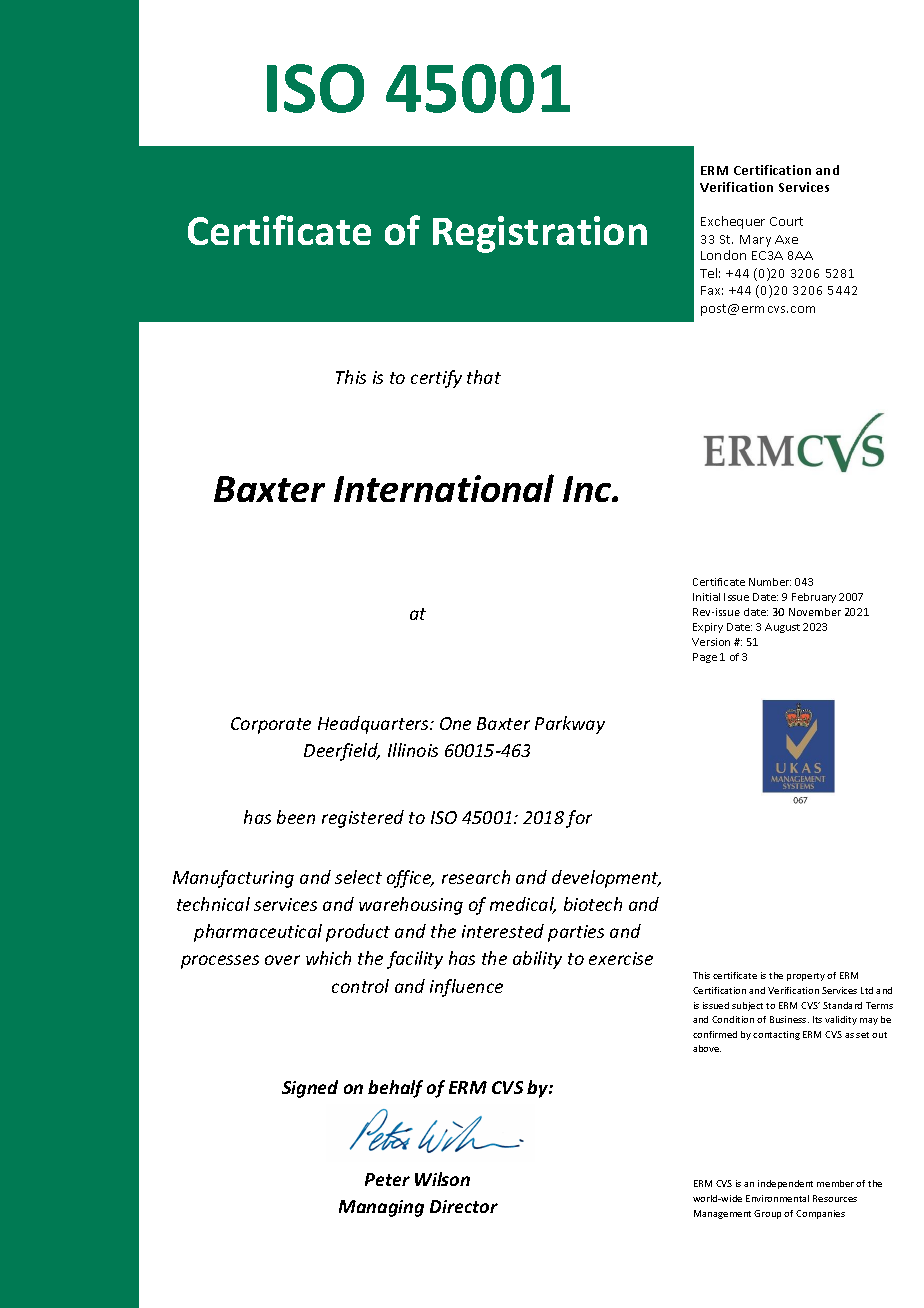 The height and width of the document is (1308, 924). What do you see at coordinates (436, 379) in the document?
I see `certify` at bounding box center [436, 379].
